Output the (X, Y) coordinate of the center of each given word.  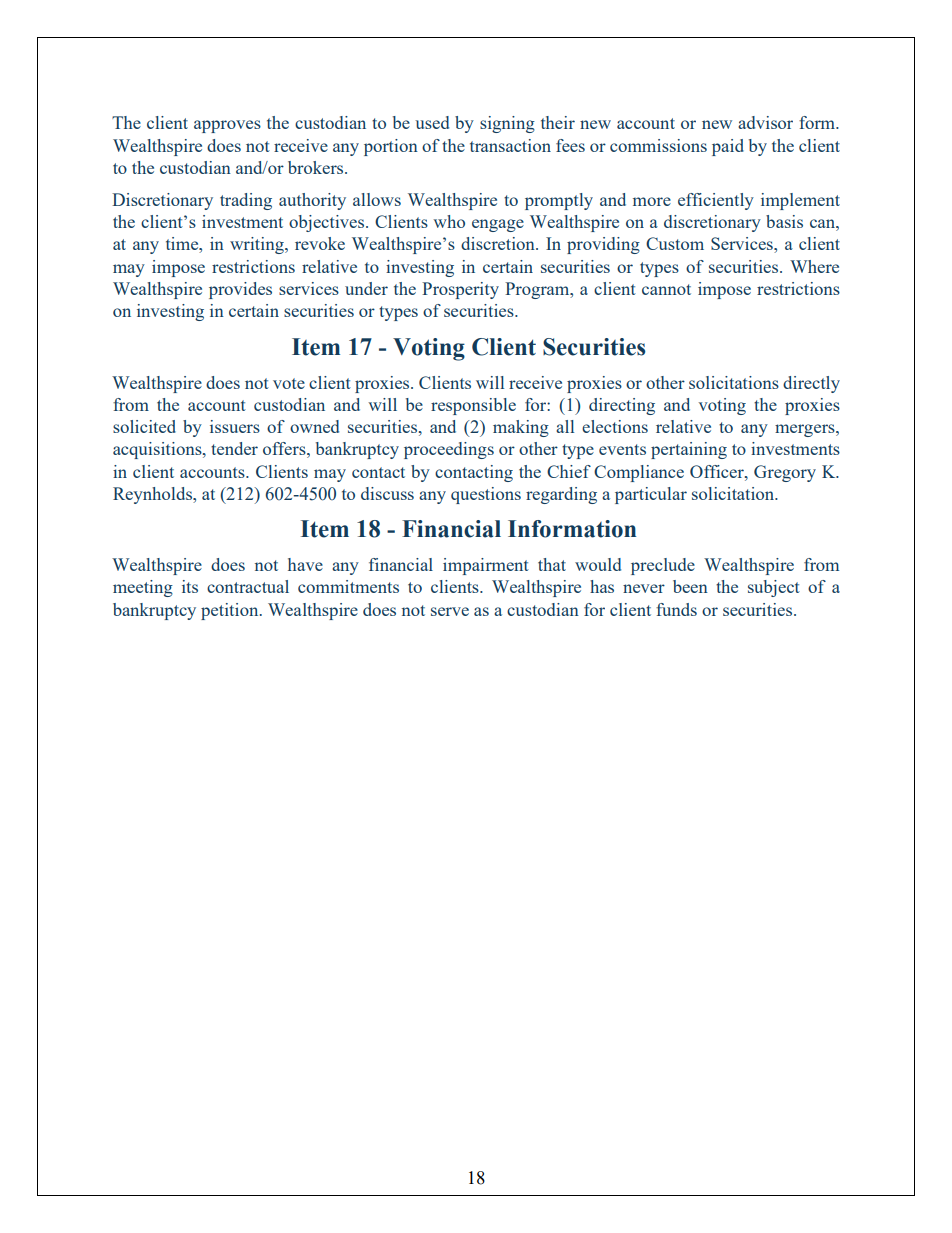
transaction (510, 145)
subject (774, 588)
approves (227, 126)
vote (289, 383)
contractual (248, 586)
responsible (473, 406)
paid (728, 147)
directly (811, 384)
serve (450, 611)
